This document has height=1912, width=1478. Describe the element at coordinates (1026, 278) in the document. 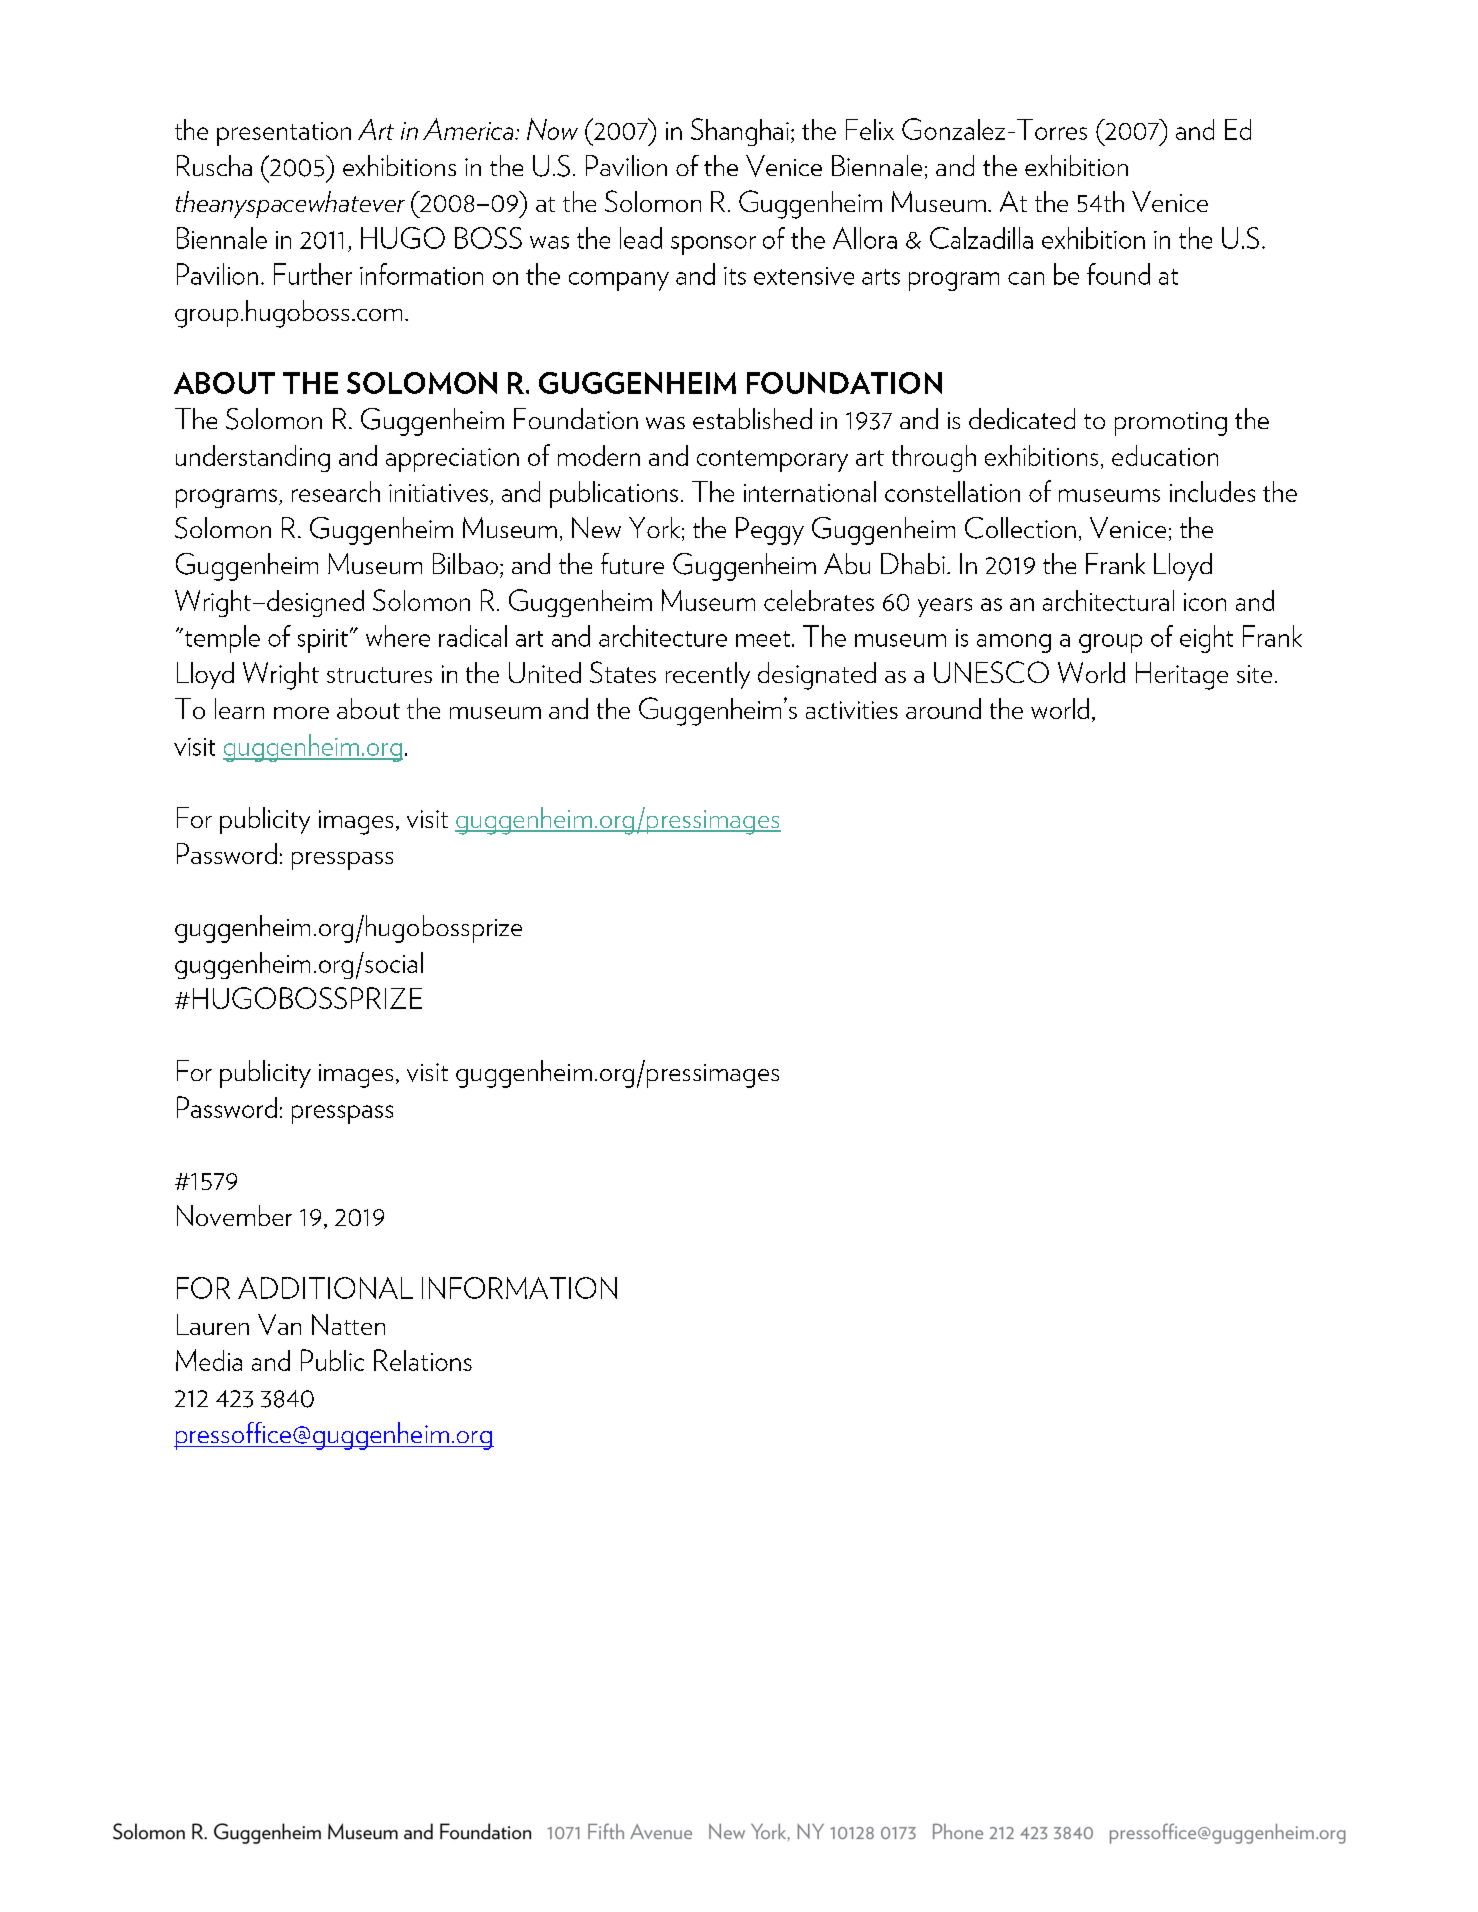

I see `can` at that location.
